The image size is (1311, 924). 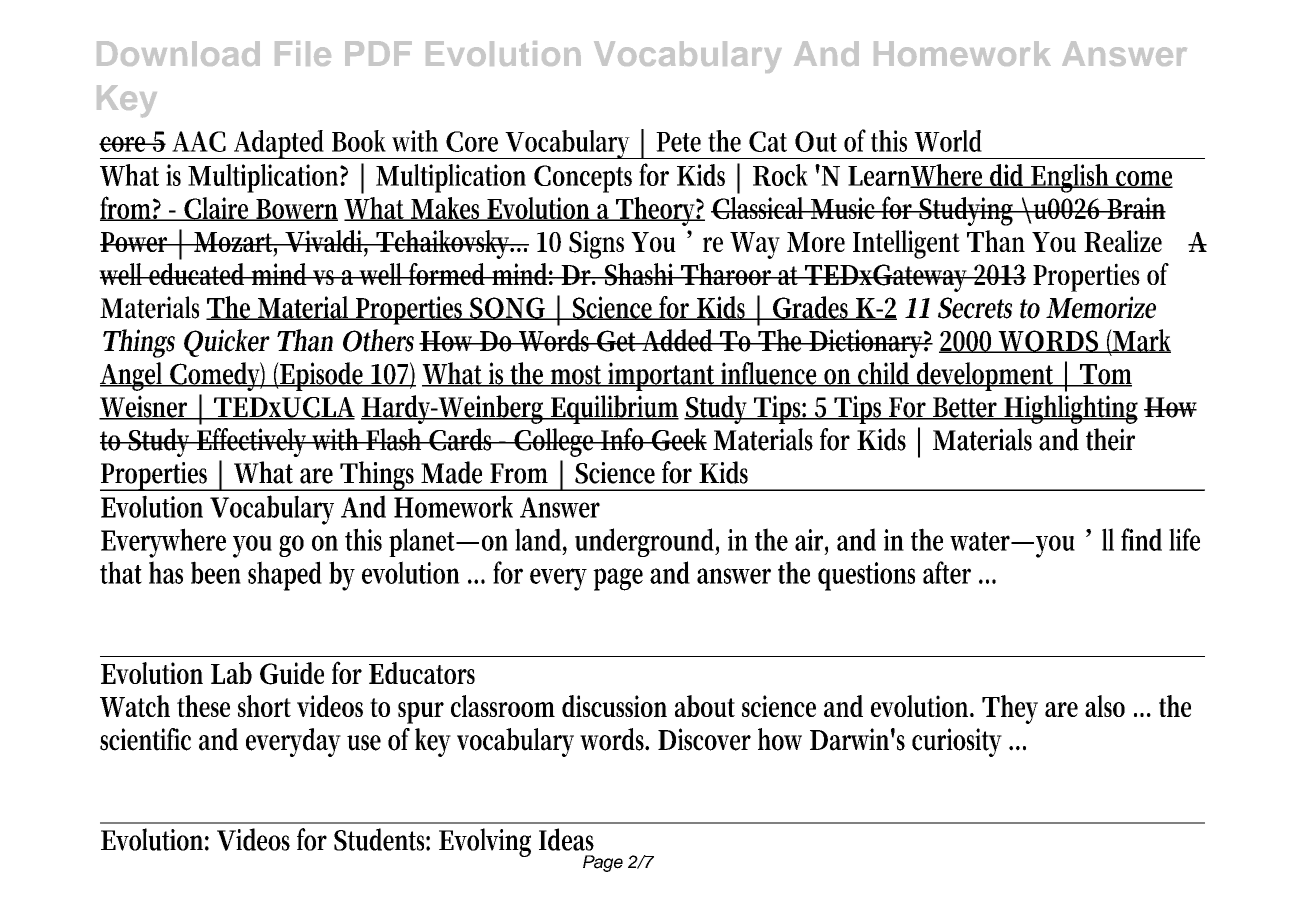 I want to click on Realize, so click(x=1123, y=241).
